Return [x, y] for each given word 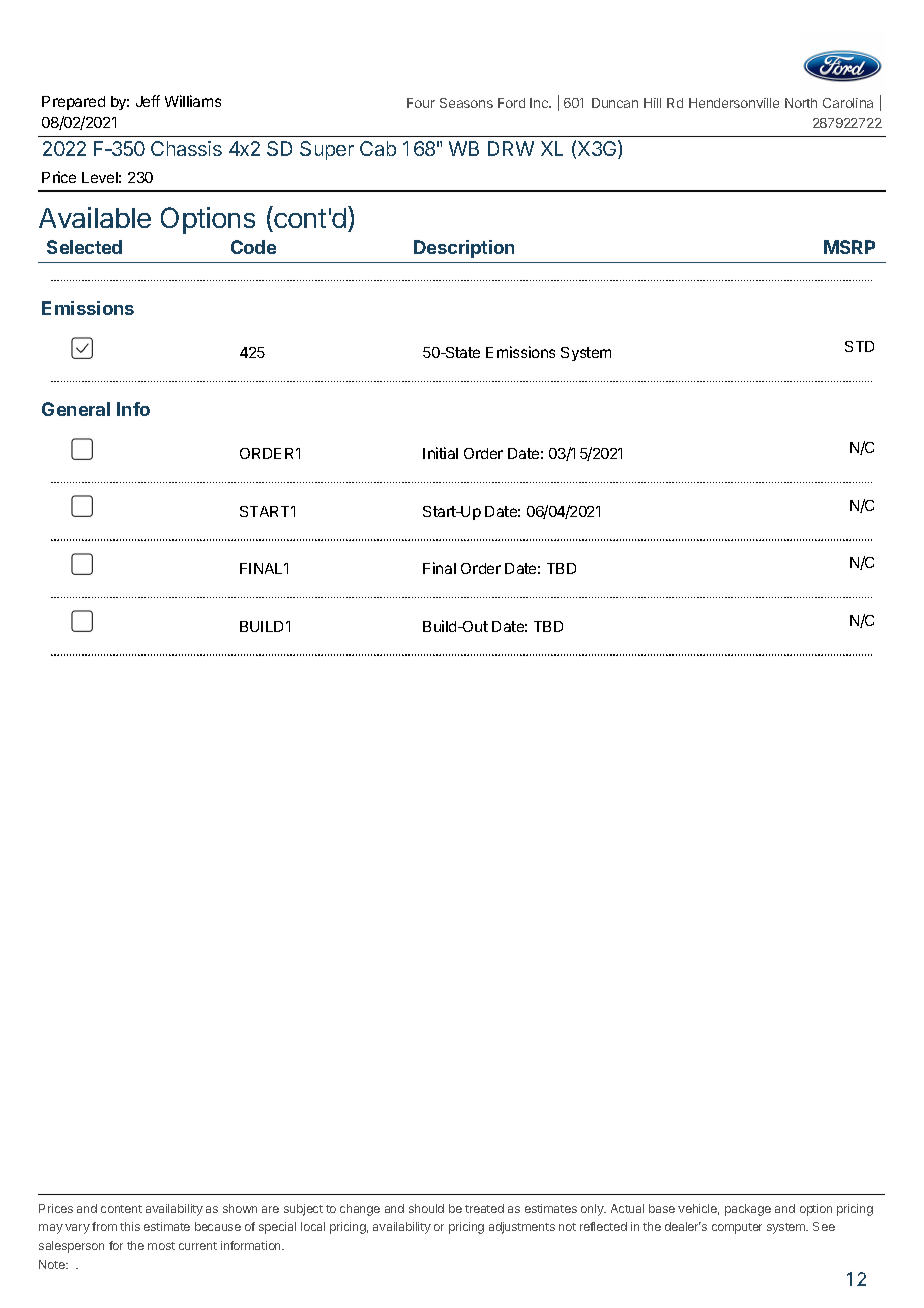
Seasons [466, 103]
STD [859, 346]
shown [240, 1208]
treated [484, 1208]
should [426, 1208]
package [748, 1210]
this [130, 1226]
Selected [84, 247]
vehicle [698, 1209]
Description [464, 249]
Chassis [186, 148]
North [801, 103]
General [76, 409]
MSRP [849, 247]
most [161, 1246]
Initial [440, 453]
